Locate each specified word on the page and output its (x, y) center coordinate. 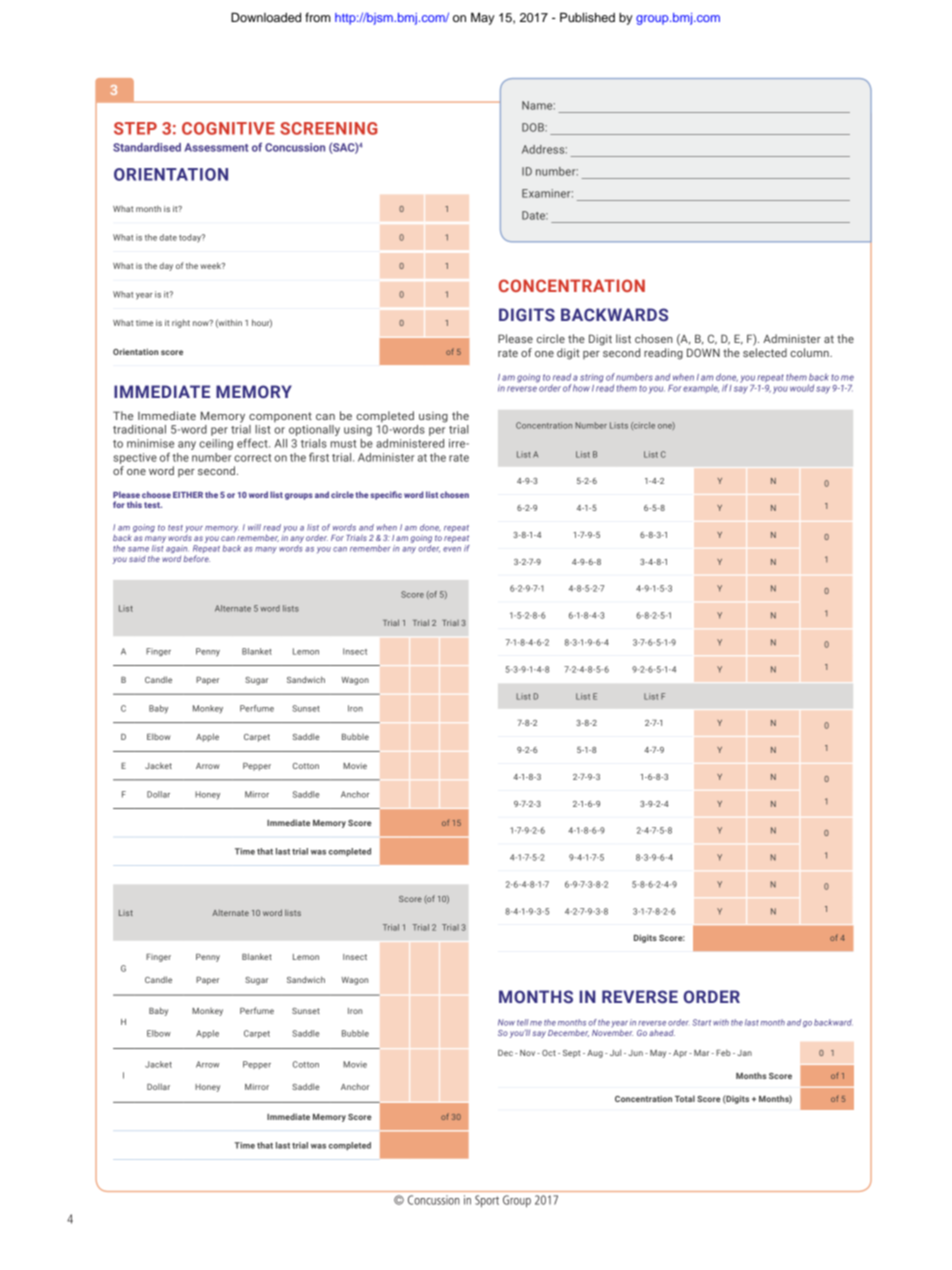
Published (587, 17)
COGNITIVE (228, 128)
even (452, 549)
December (568, 1033)
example (701, 388)
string (592, 378)
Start (701, 1022)
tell (523, 1022)
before (196, 558)
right (181, 323)
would (802, 388)
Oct (549, 1053)
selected (765, 352)
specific (386, 495)
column (810, 352)
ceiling (216, 444)
